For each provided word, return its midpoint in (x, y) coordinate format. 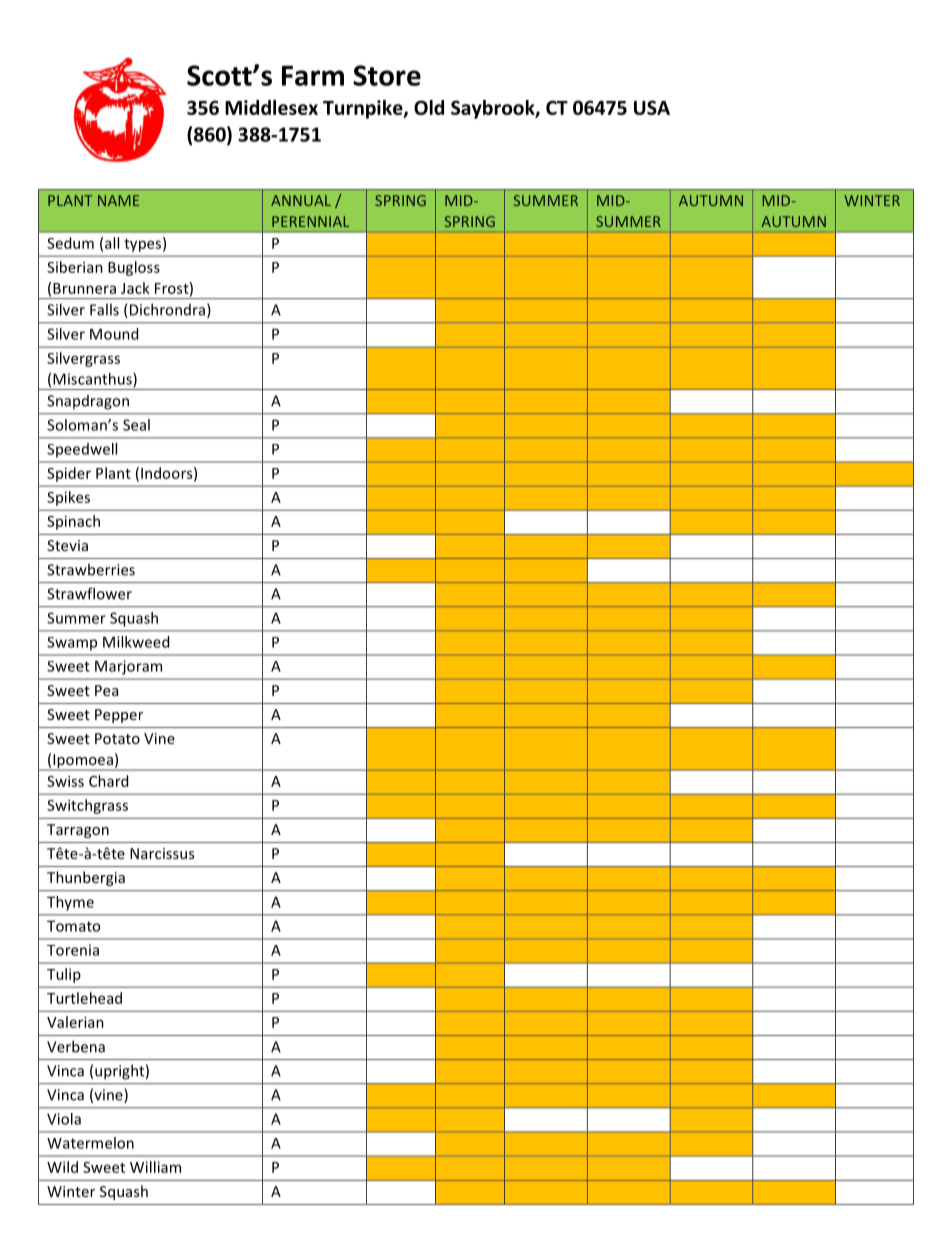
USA (652, 107)
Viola (64, 1119)
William (155, 1167)
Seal (136, 425)
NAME (118, 200)
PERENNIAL (310, 221)
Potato (117, 738)
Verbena (76, 1046)
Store (387, 75)
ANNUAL (301, 200)
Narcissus (162, 853)
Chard (108, 781)
